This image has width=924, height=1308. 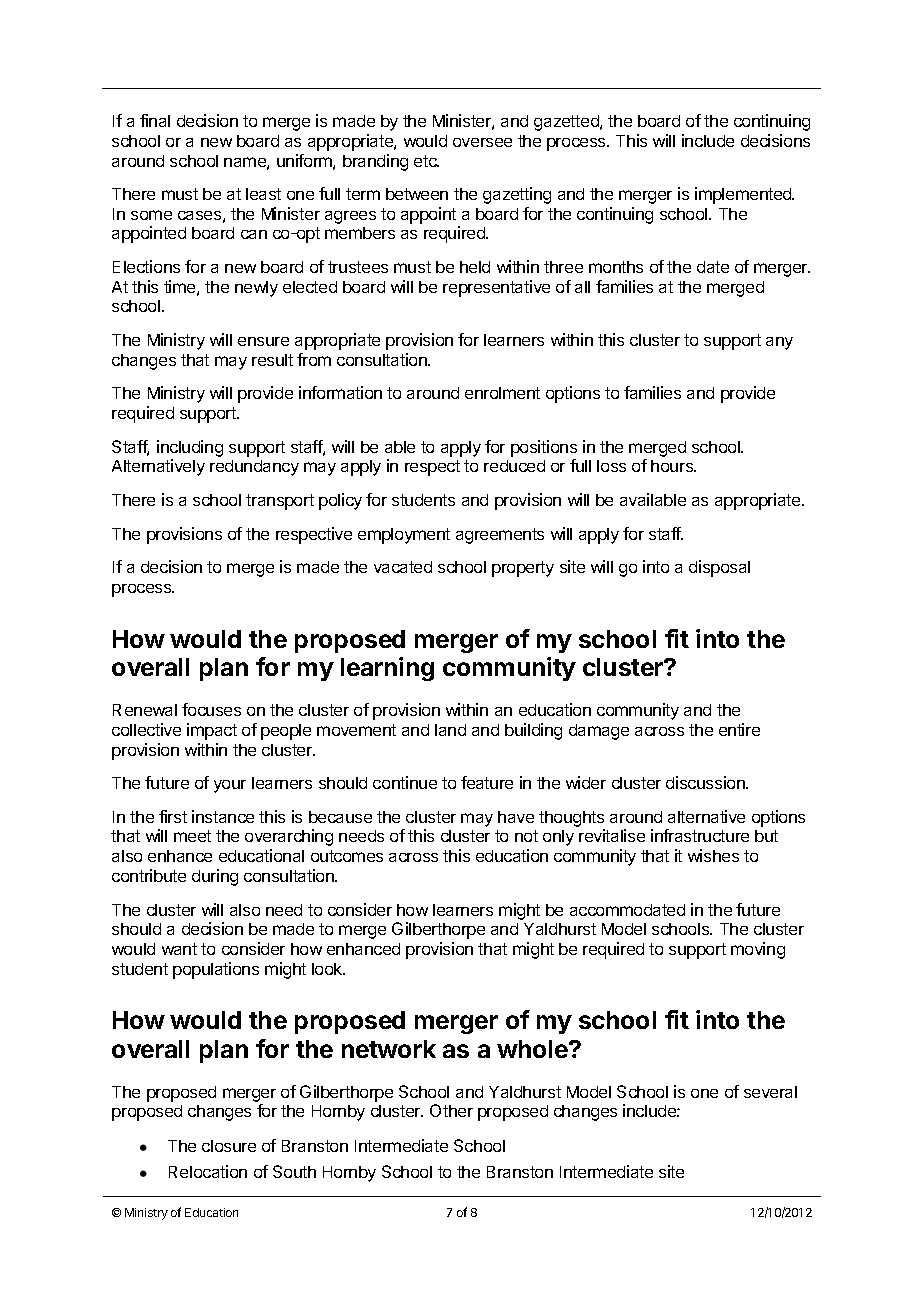 What do you see at coordinates (223, 816) in the image?
I see `instance` at bounding box center [223, 816].
